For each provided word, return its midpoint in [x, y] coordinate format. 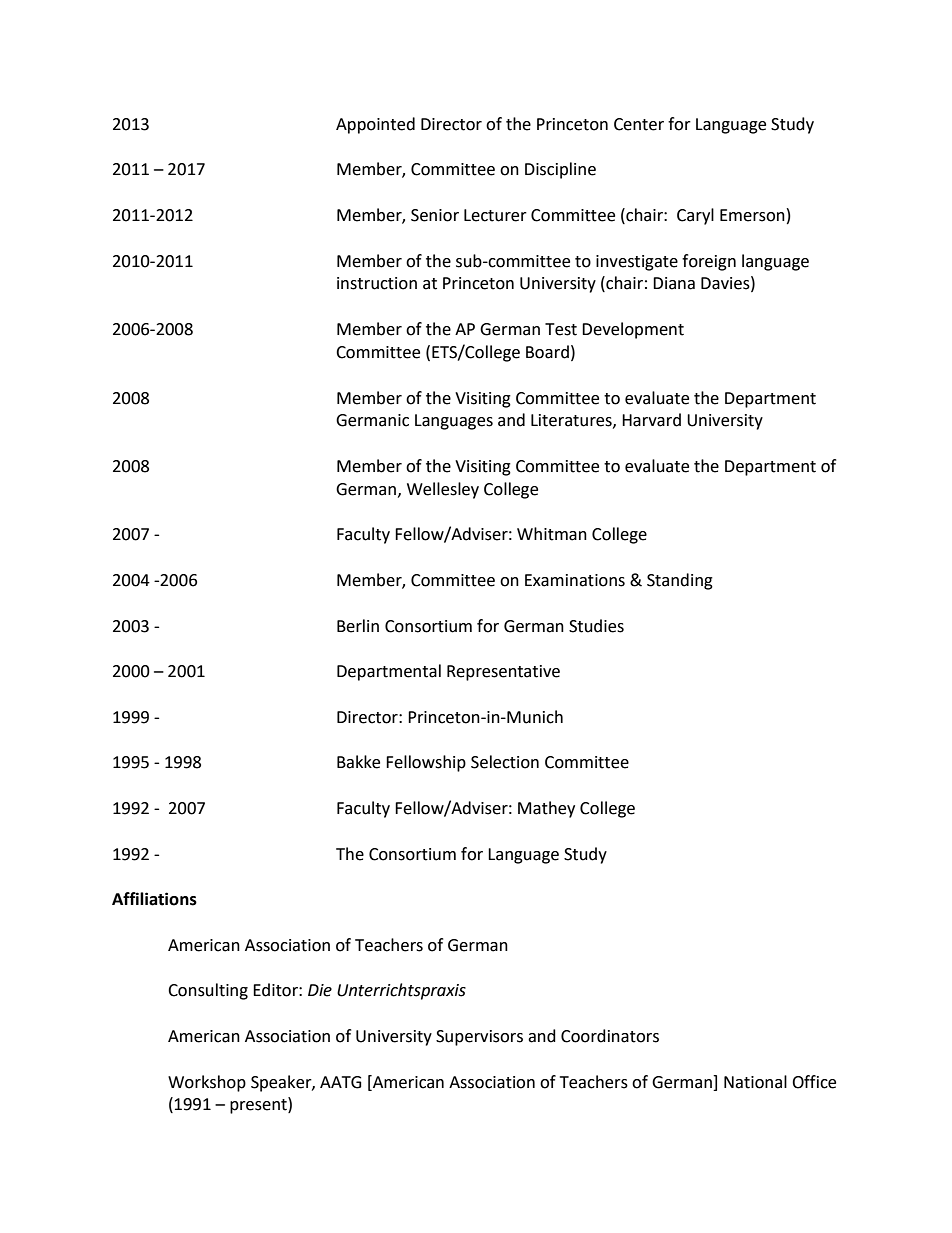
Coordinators [610, 1036]
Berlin [358, 626]
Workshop [207, 1083]
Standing [680, 581]
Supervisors [479, 1038]
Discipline [560, 170]
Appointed [375, 125]
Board [547, 352]
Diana [674, 283]
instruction [377, 283]
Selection [505, 762]
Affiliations [154, 899]
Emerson [752, 215]
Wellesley [443, 490]
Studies [596, 626]
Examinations [575, 580]
